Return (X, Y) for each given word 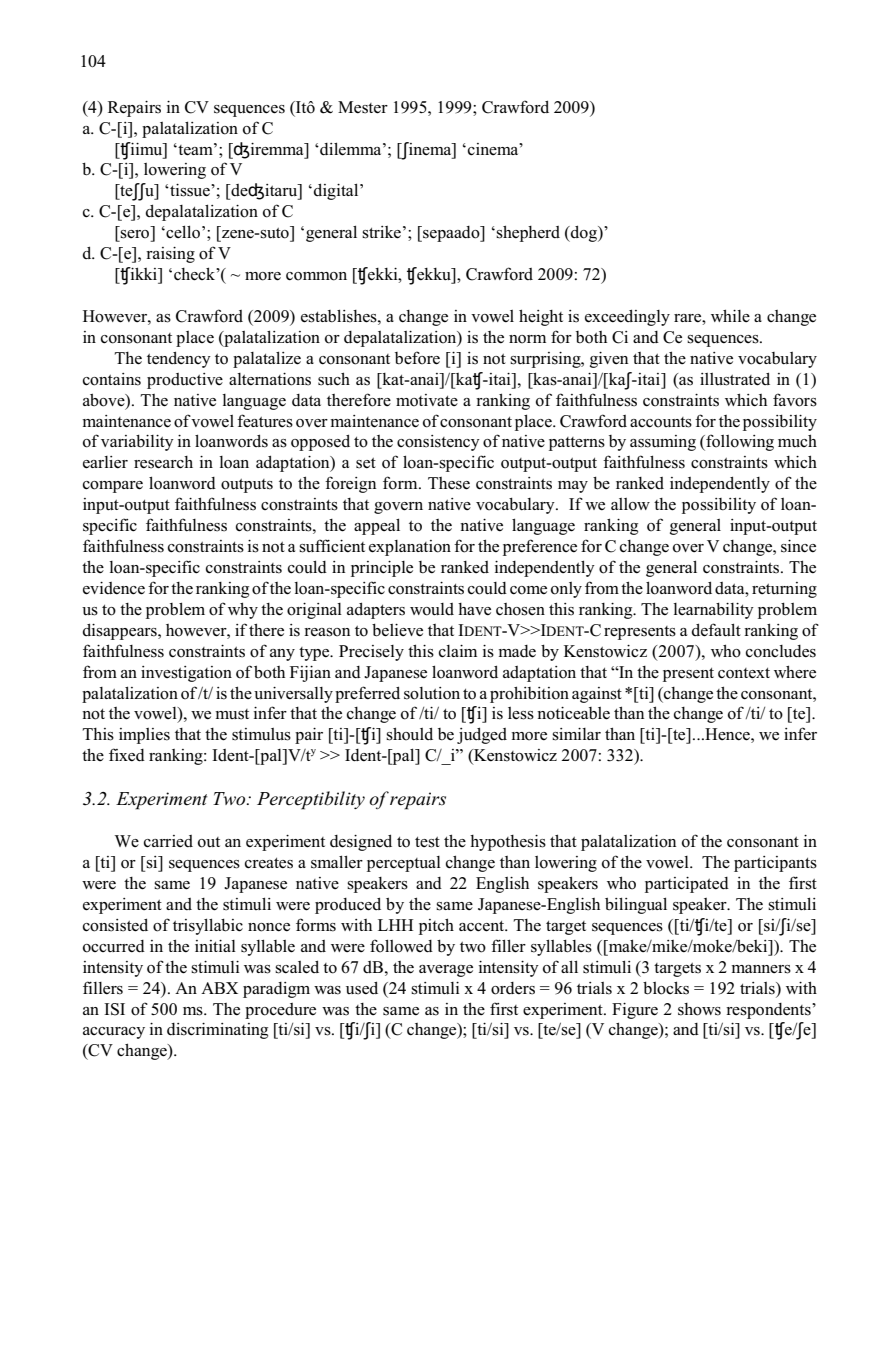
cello (183, 232)
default (716, 630)
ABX (219, 988)
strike (381, 232)
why (243, 610)
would (432, 609)
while (730, 315)
